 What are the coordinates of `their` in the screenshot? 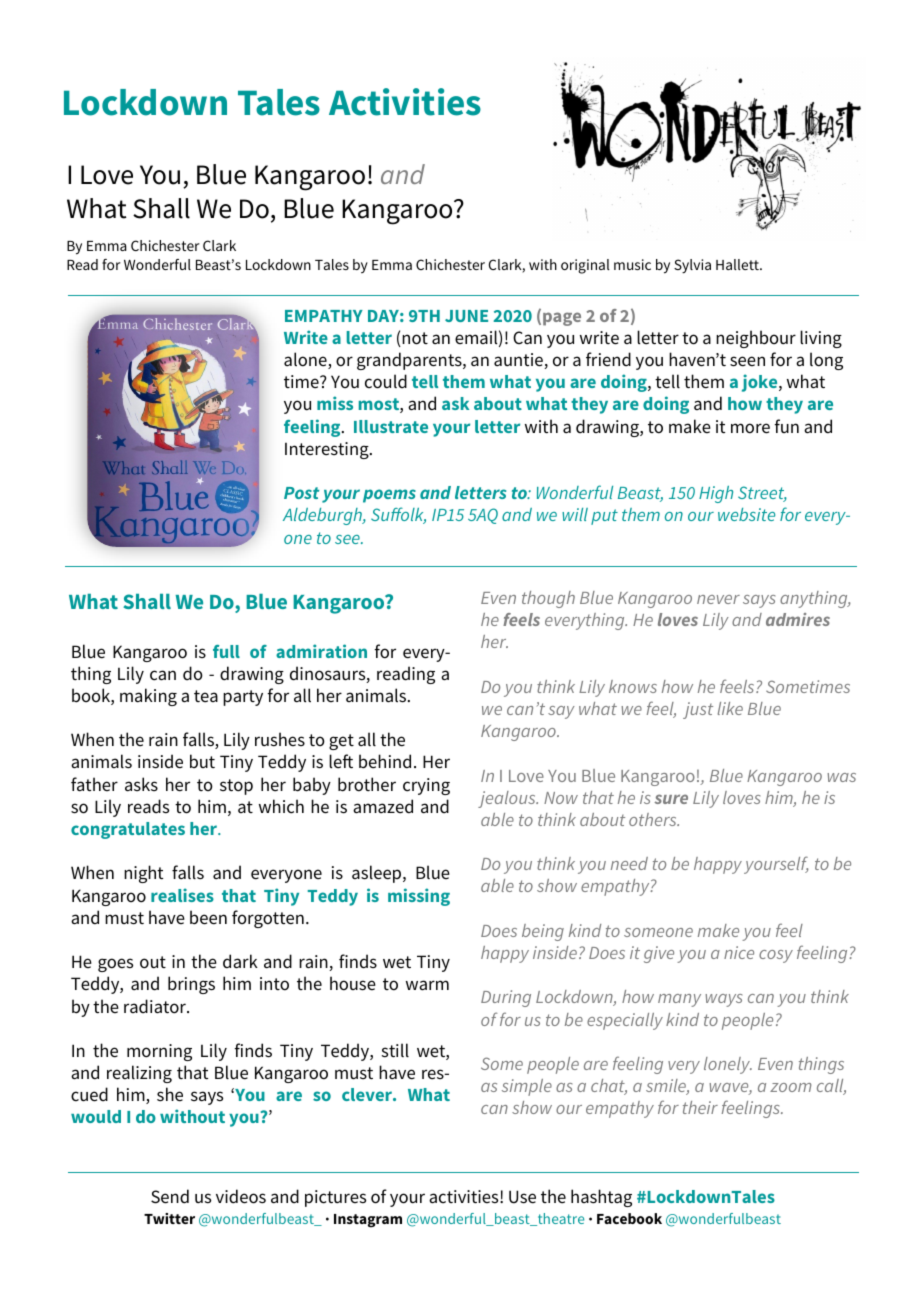 It's located at (700, 1107).
